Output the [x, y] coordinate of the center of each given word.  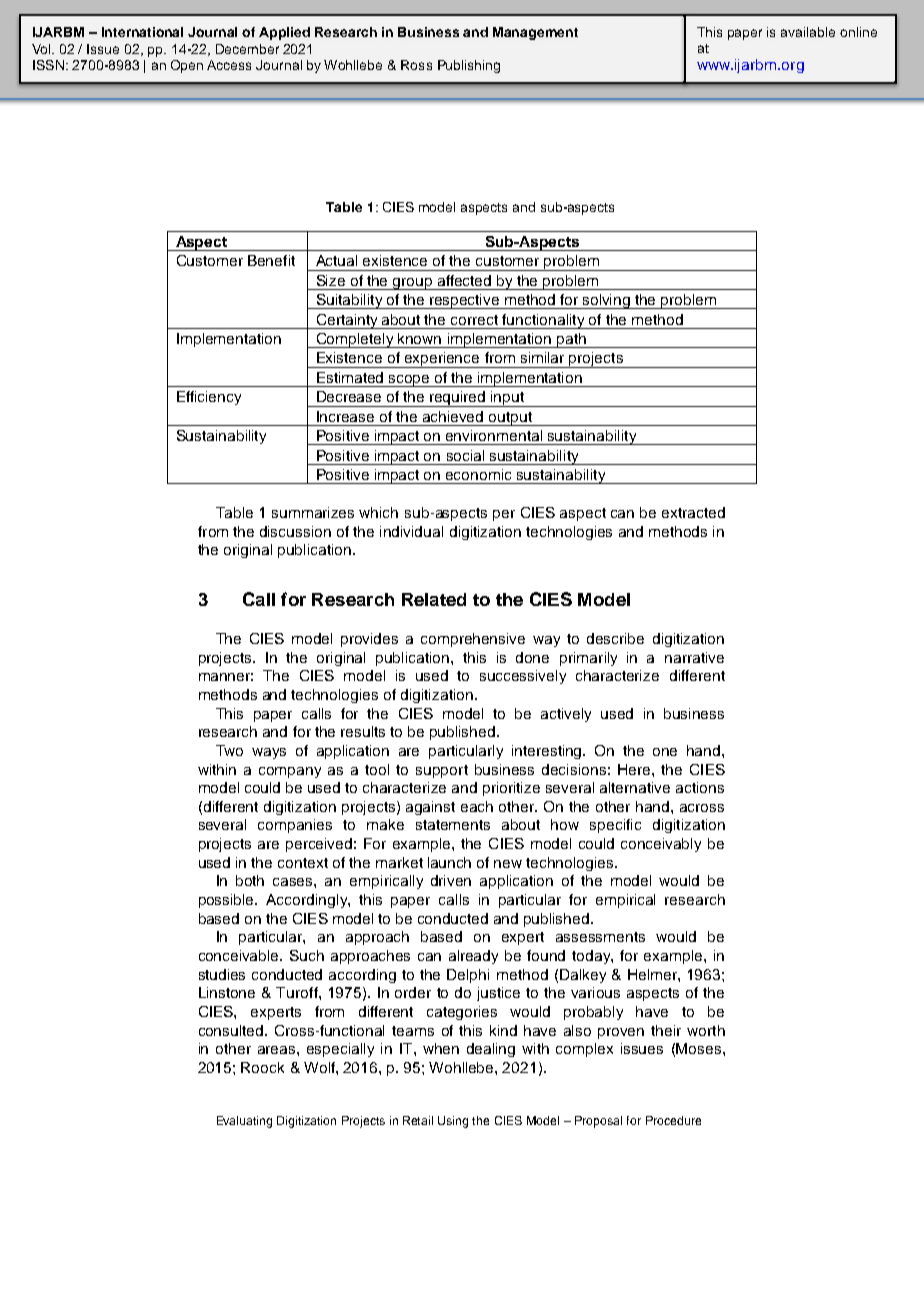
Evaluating [244, 1122]
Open [187, 66]
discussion [295, 531]
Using [453, 1122]
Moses [700, 1048]
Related [434, 599]
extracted [693, 512]
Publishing [469, 66]
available [808, 32]
